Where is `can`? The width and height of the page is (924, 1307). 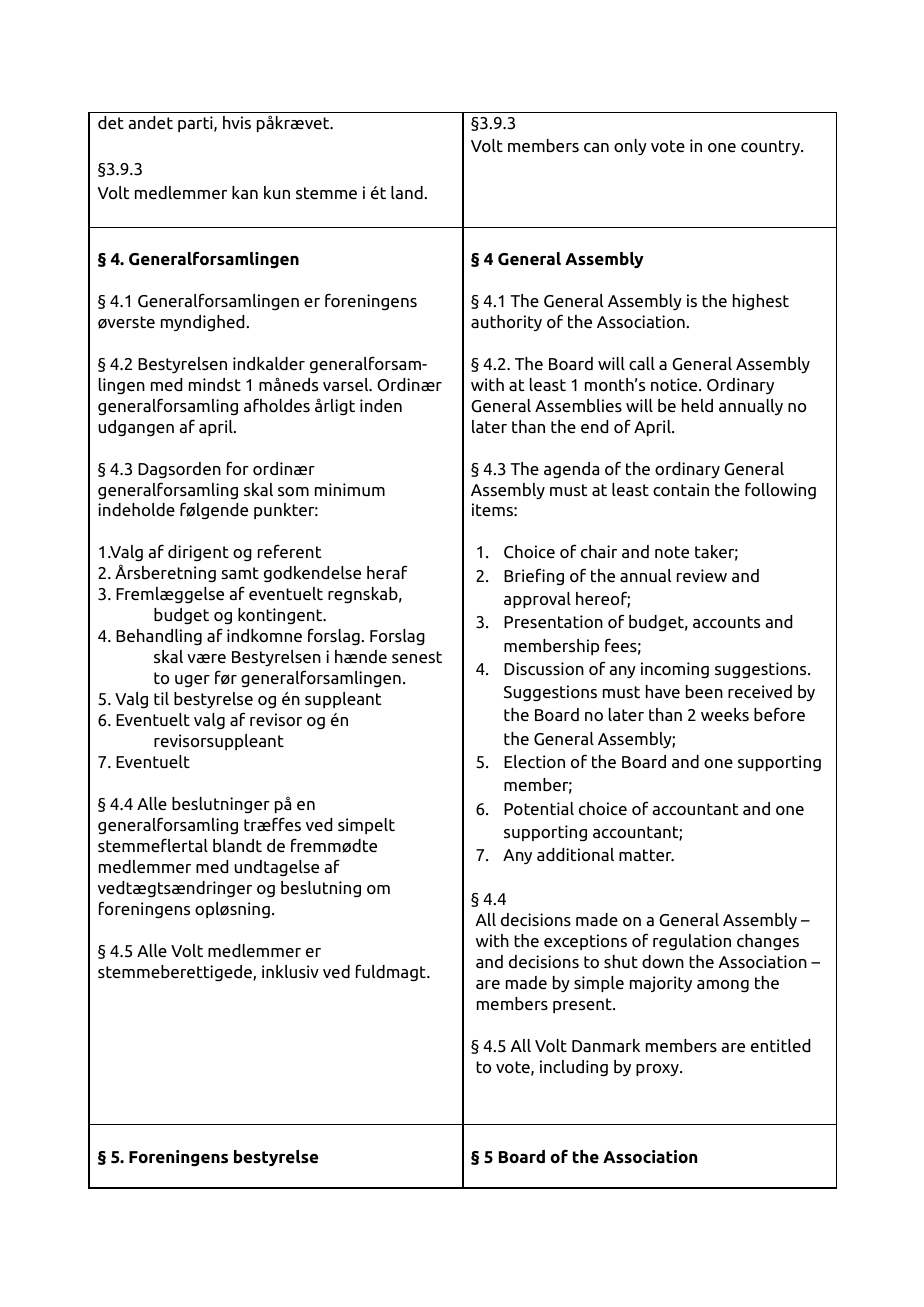
can is located at coordinates (596, 147).
